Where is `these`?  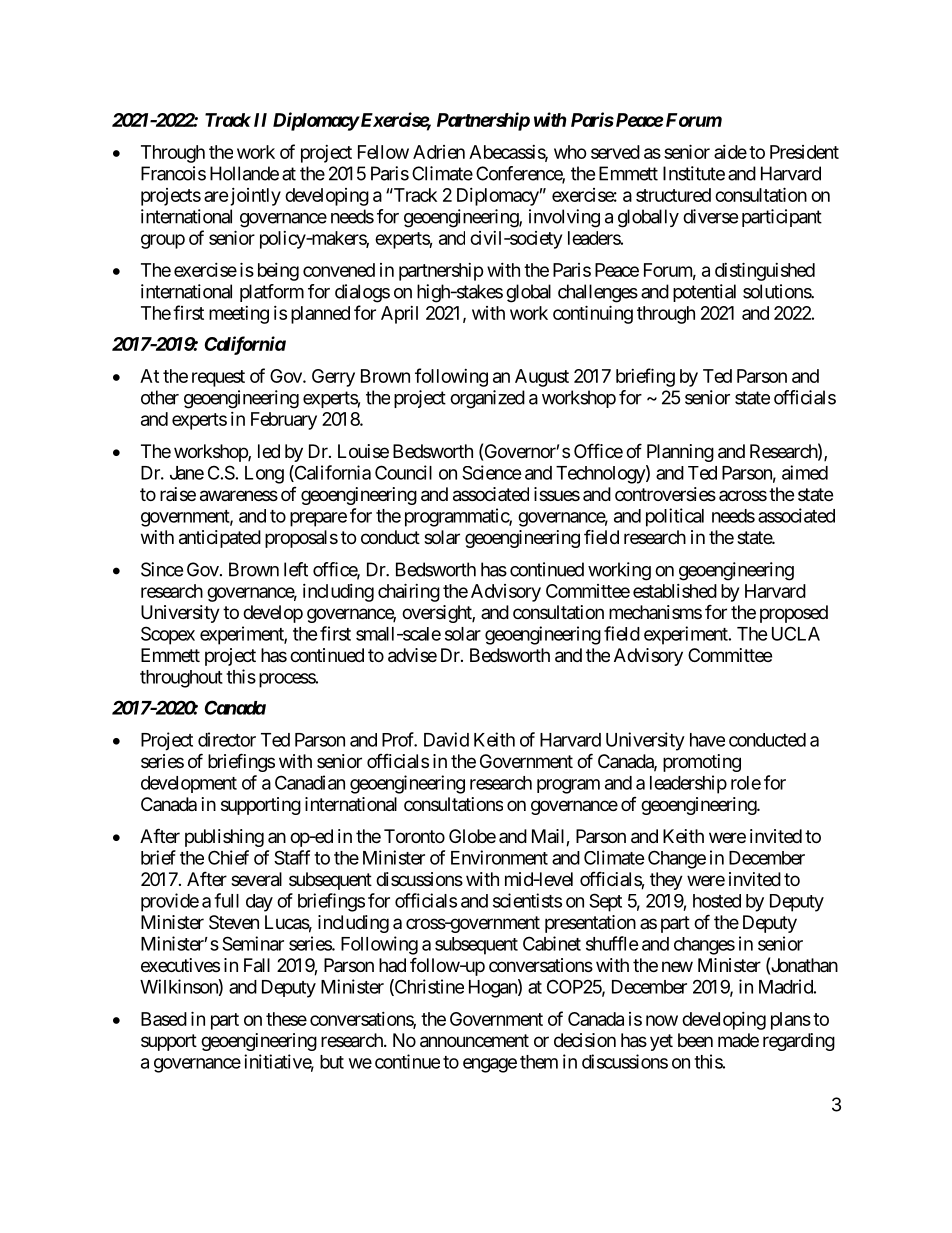
these is located at coordinates (286, 1019).
